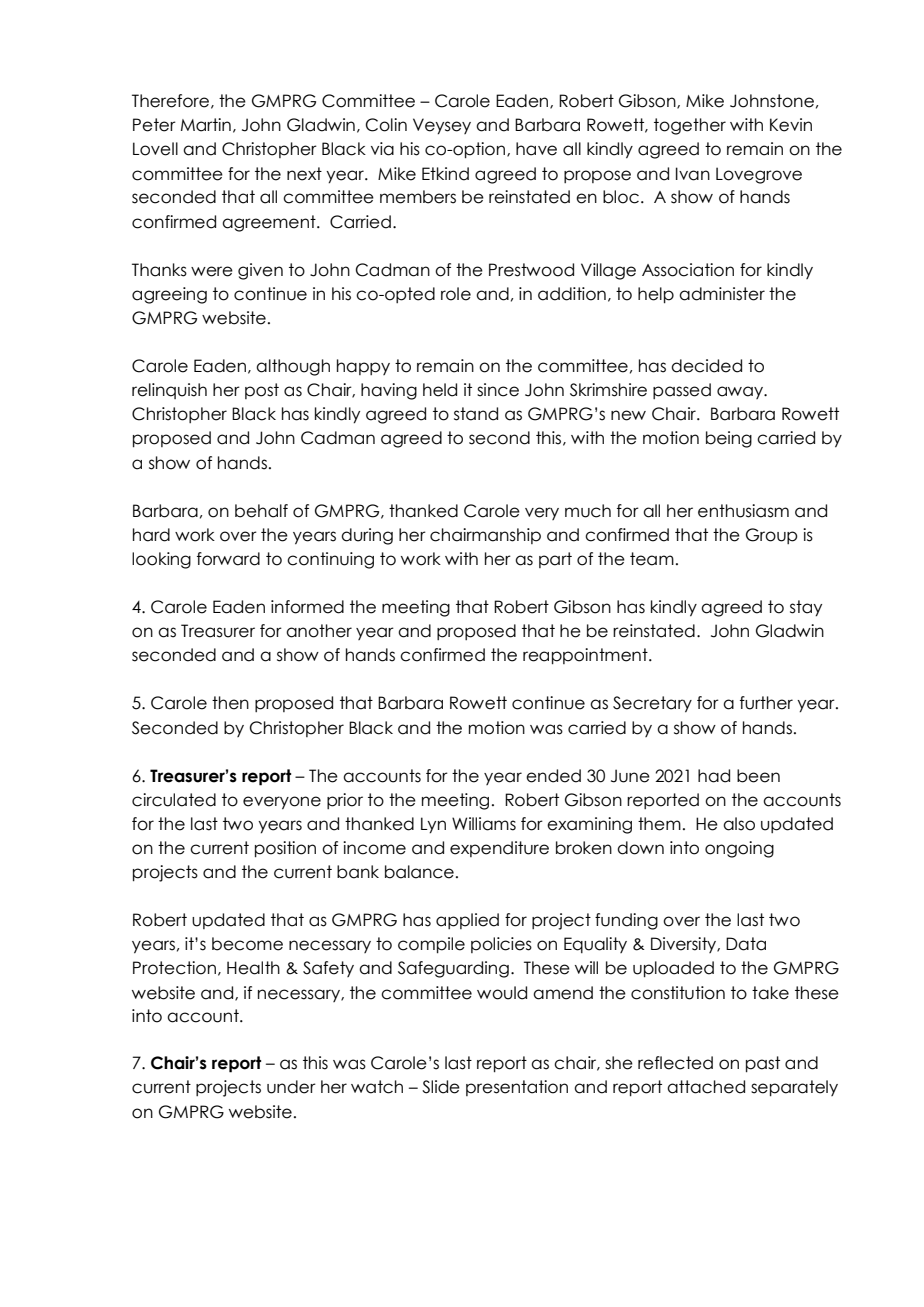 The image size is (924, 1307). I want to click on have, so click(536, 149).
